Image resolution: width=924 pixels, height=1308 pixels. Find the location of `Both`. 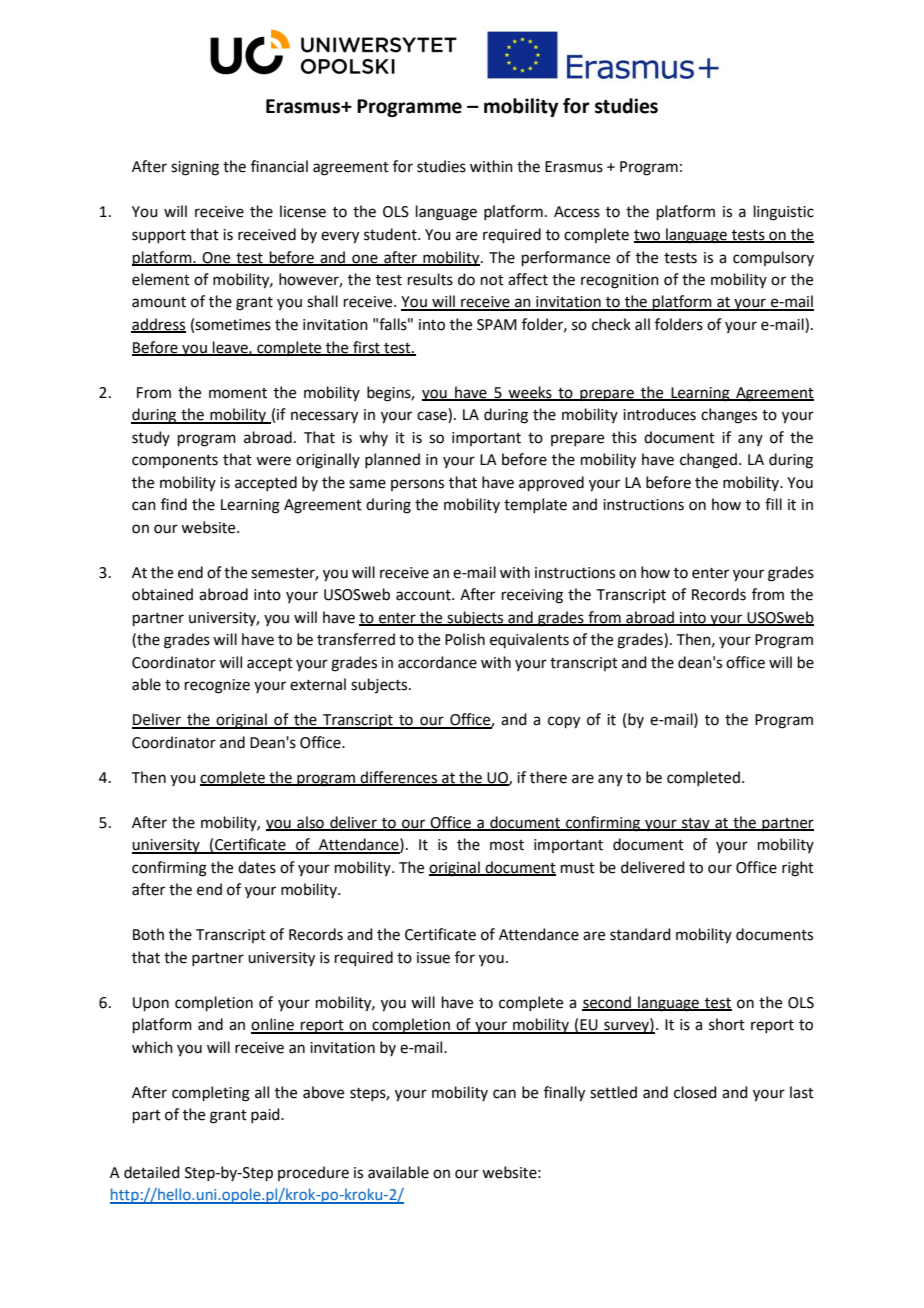

Both is located at coordinates (148, 934).
